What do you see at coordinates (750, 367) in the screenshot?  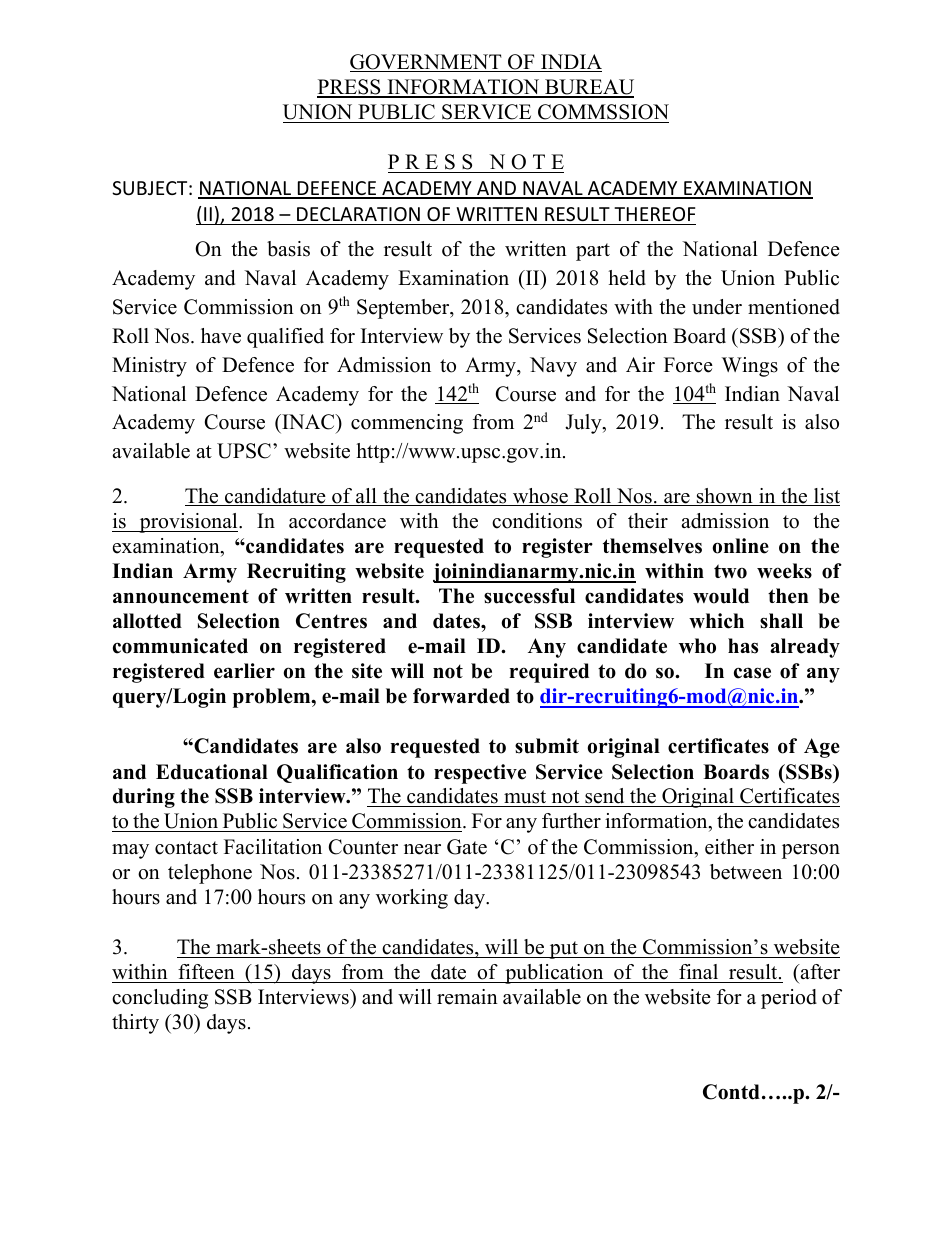 I see `Wings` at bounding box center [750, 367].
